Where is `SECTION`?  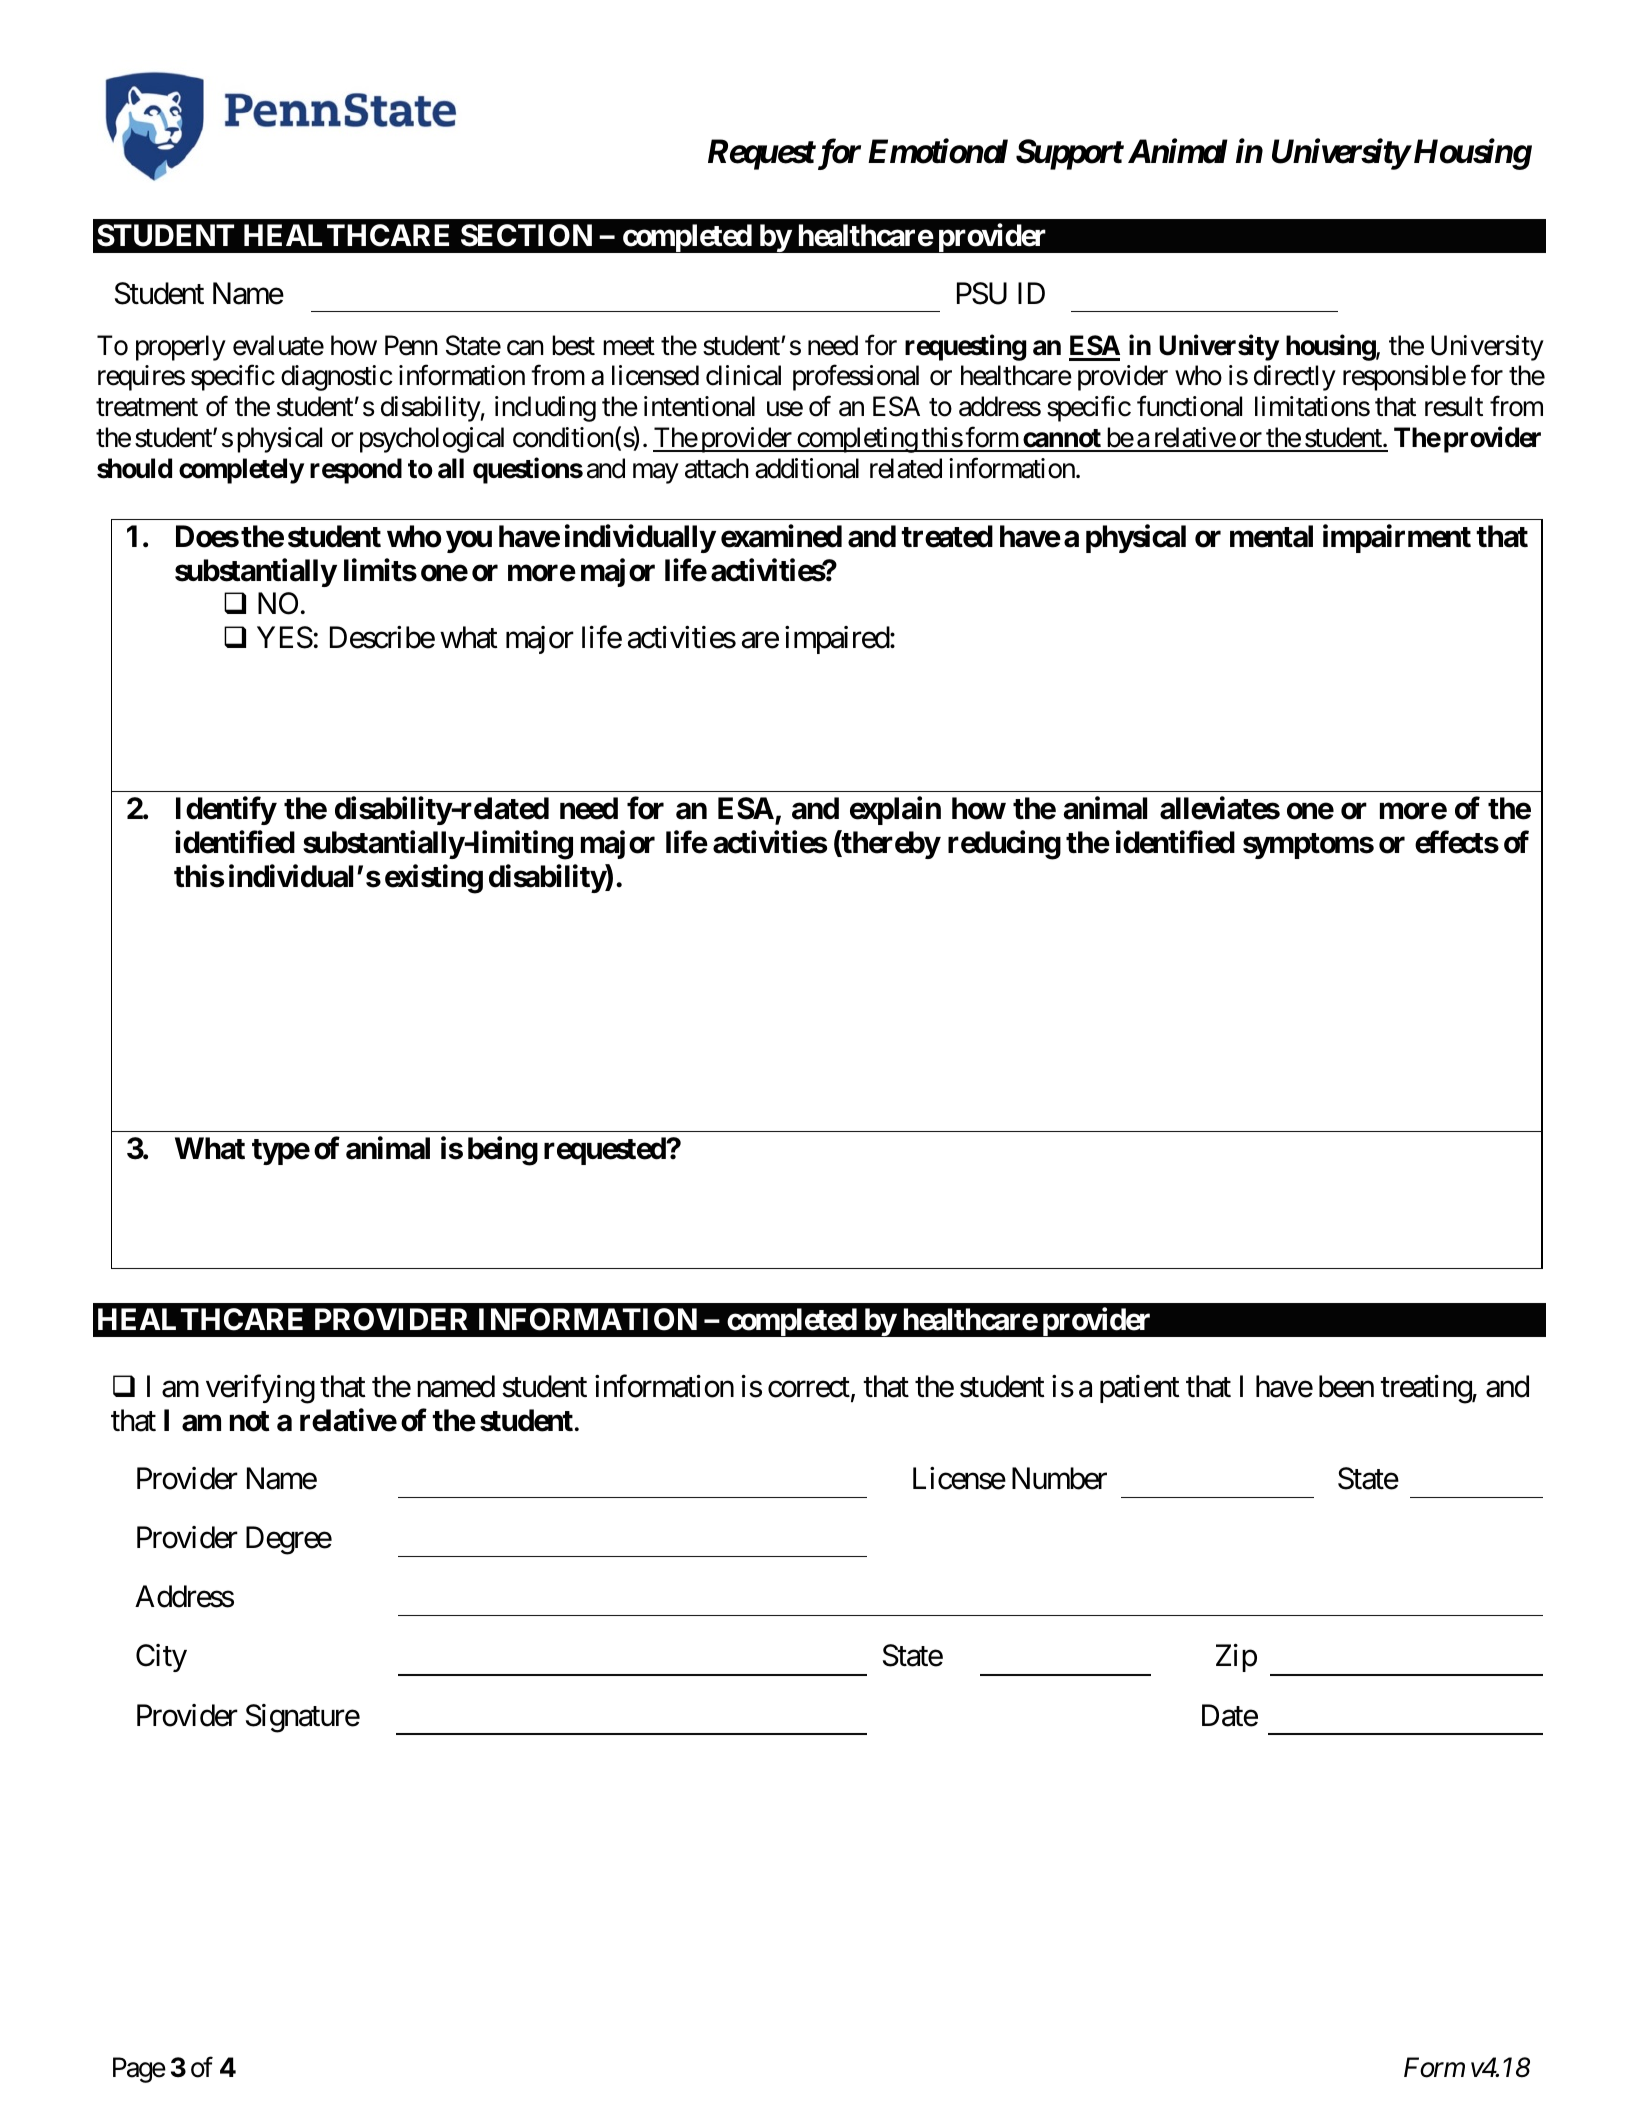
SECTION is located at coordinates (526, 235).
